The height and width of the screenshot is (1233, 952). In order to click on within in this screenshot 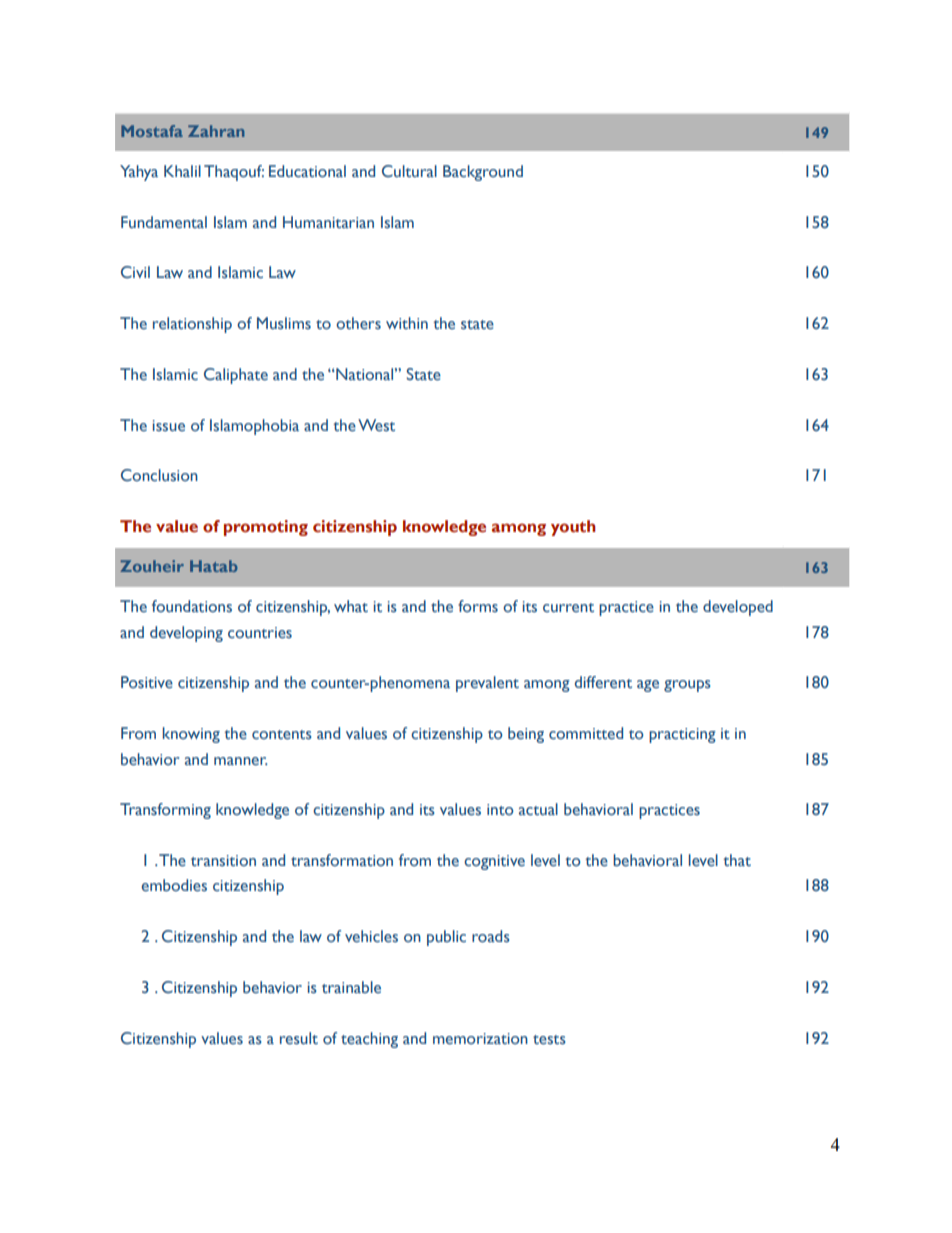, I will do `click(407, 323)`.
